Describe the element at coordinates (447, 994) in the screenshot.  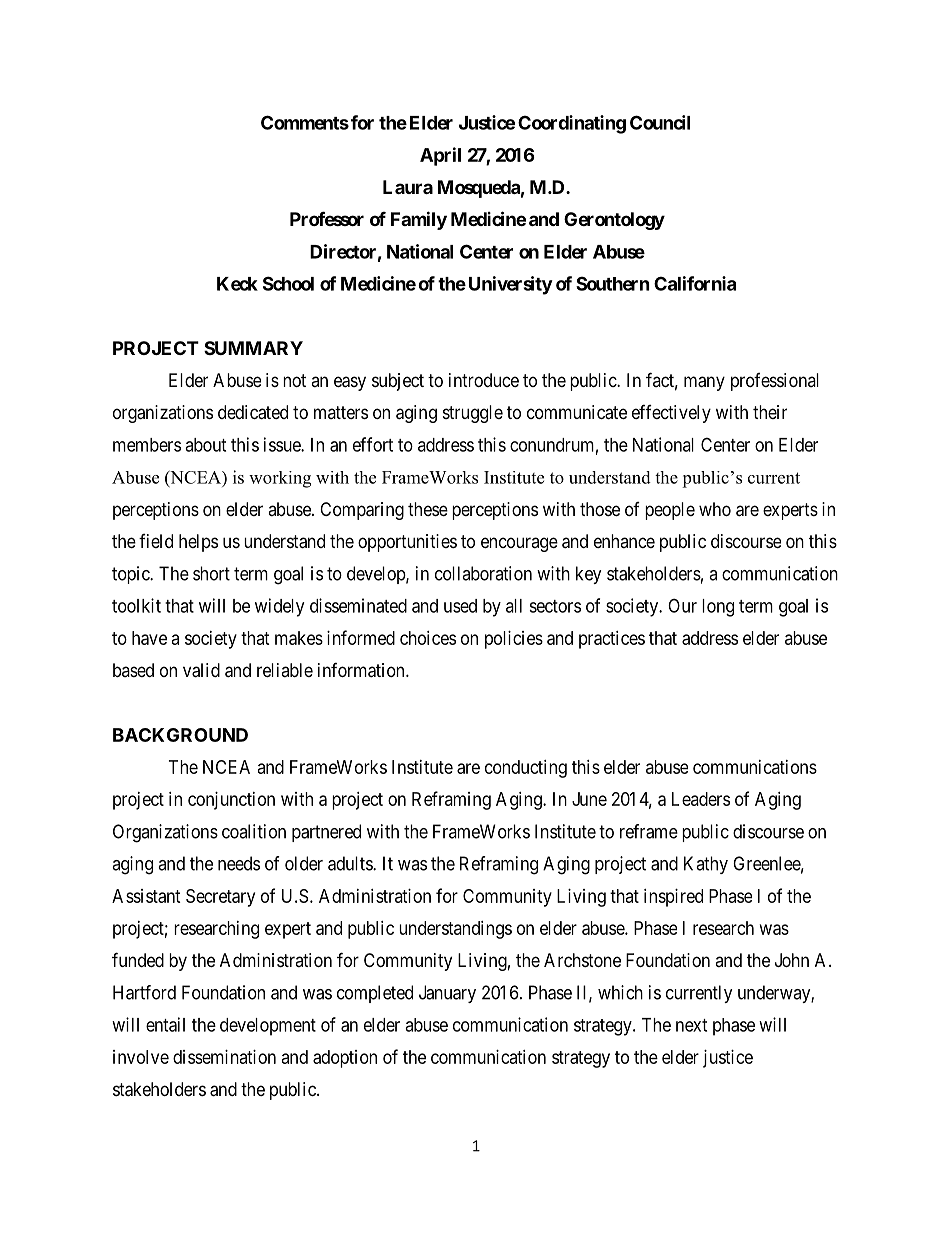
I see `January` at that location.
